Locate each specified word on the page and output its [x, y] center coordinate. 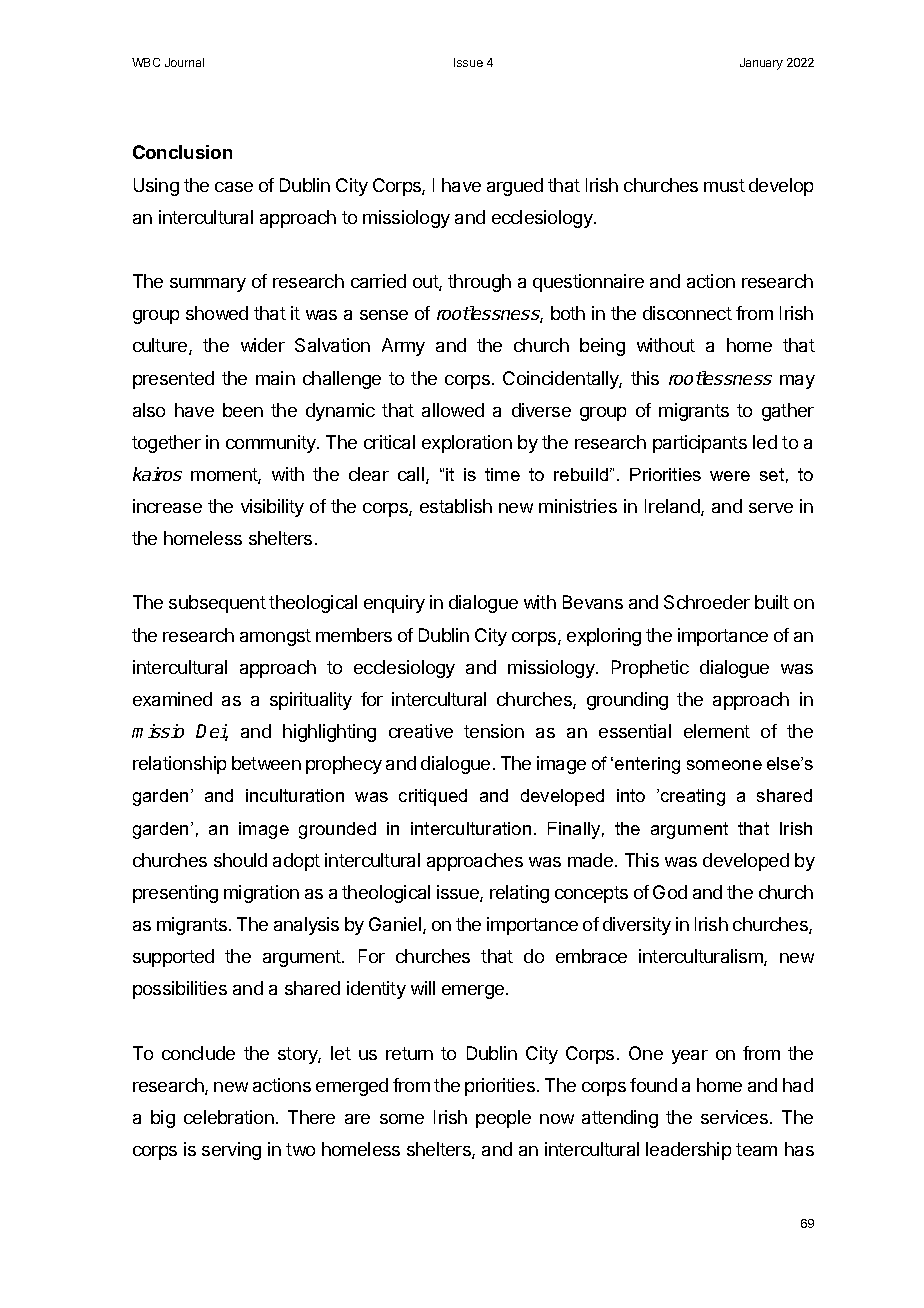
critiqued [433, 797]
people [503, 1119]
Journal [184, 62]
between [266, 763]
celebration [229, 1117]
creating [691, 797]
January [761, 64]
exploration [467, 444]
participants [700, 444]
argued [515, 187]
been [243, 410]
